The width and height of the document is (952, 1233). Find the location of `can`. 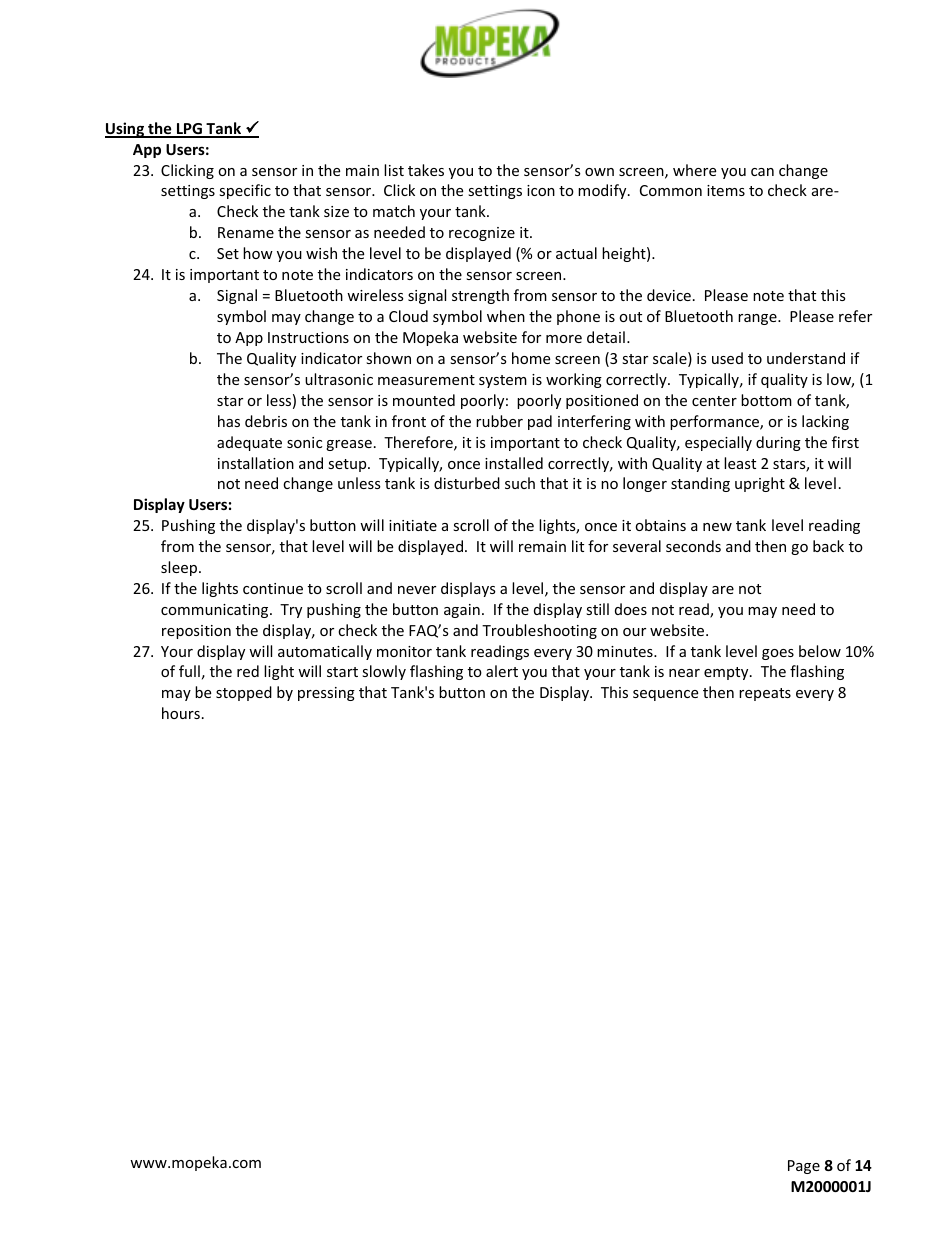

can is located at coordinates (762, 172).
